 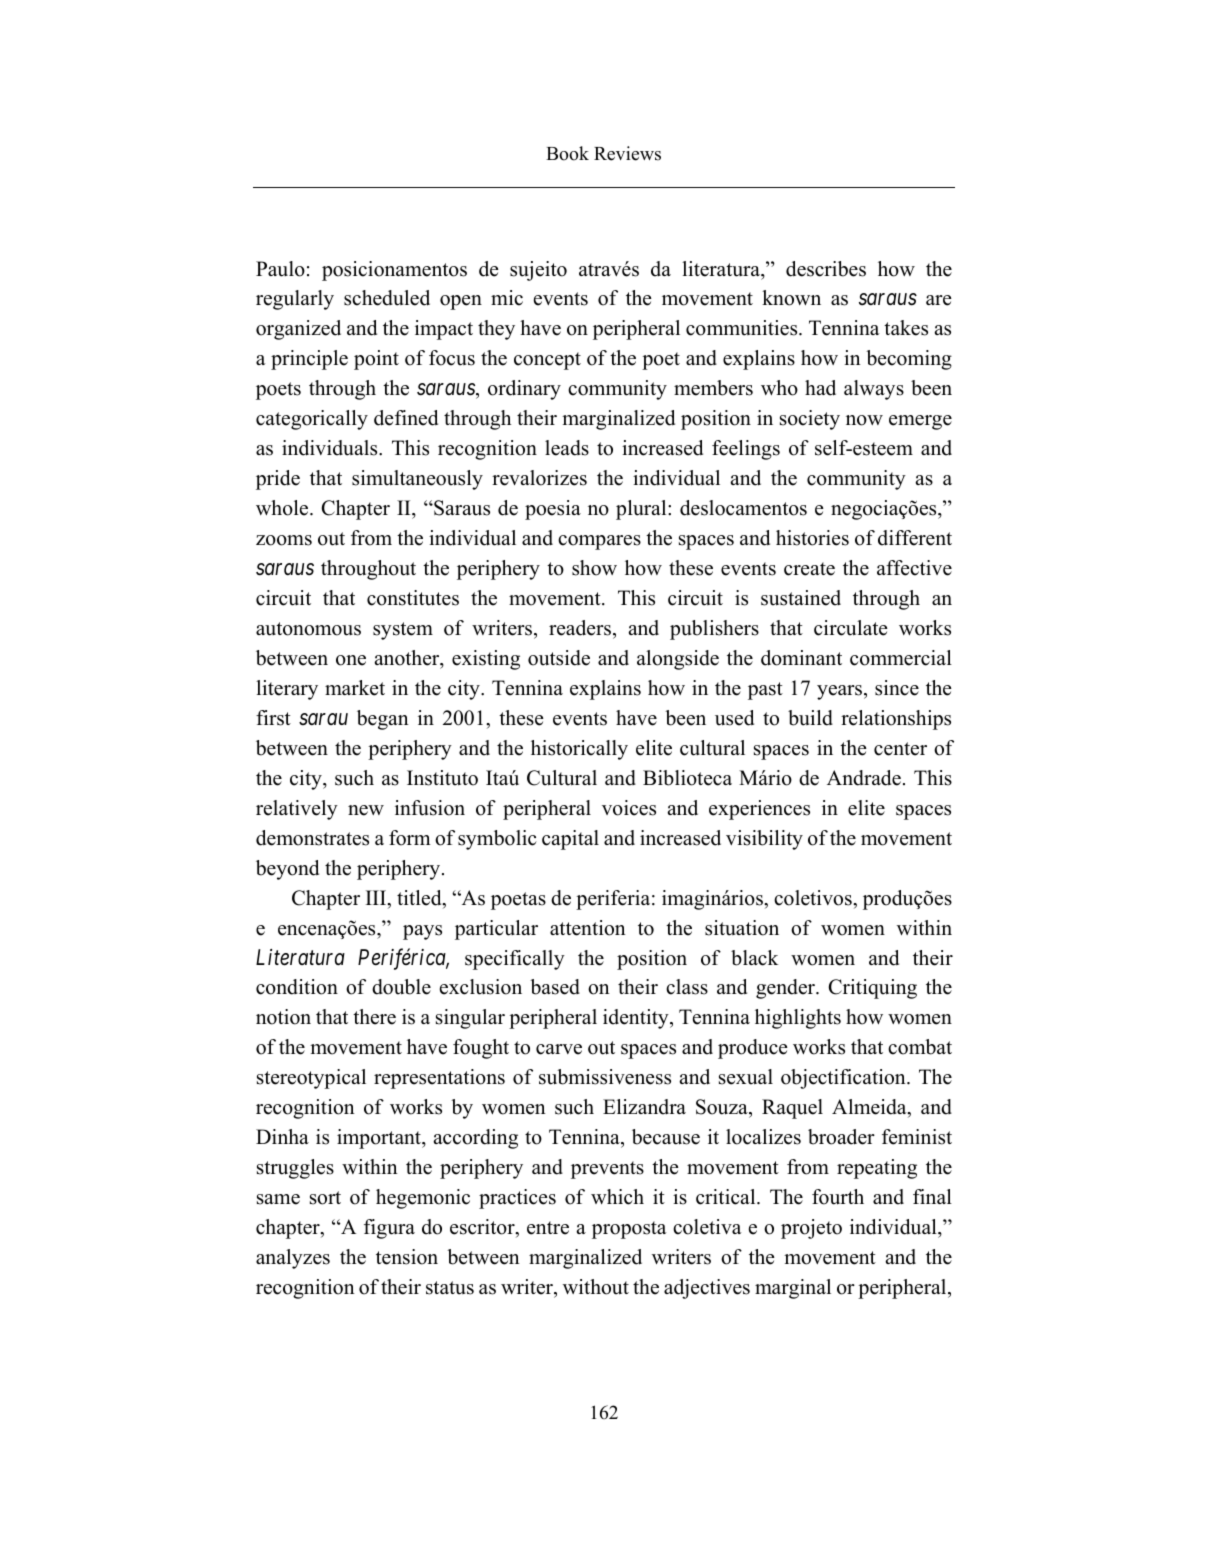 I want to click on defined, so click(x=406, y=418).
